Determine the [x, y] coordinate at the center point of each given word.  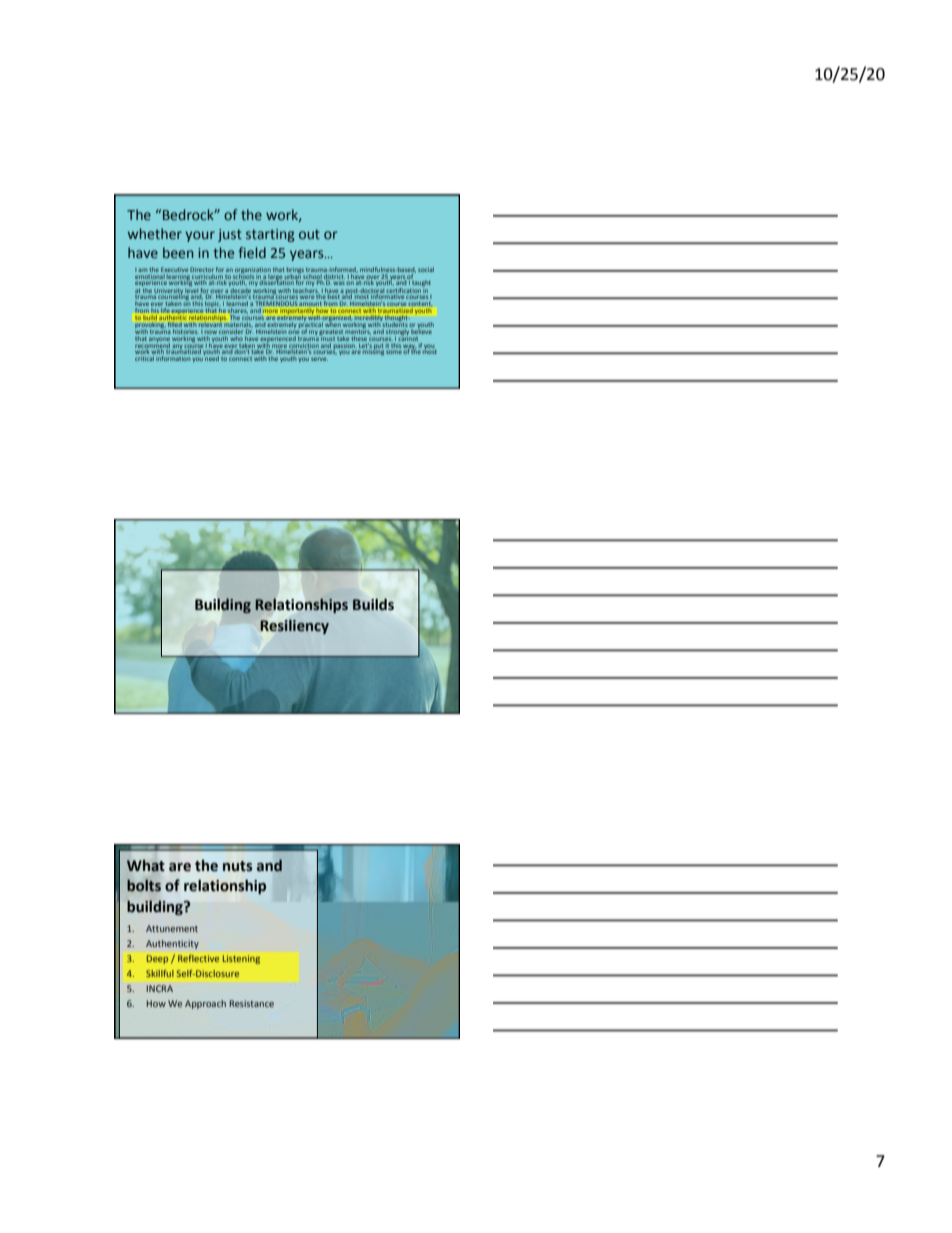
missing [372, 351]
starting [270, 235]
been [178, 252]
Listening [241, 959]
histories [185, 330]
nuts [238, 866]
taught [421, 283]
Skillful [160, 973]
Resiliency [294, 626]
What [146, 866]
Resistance [252, 1003]
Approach [205, 1004]
